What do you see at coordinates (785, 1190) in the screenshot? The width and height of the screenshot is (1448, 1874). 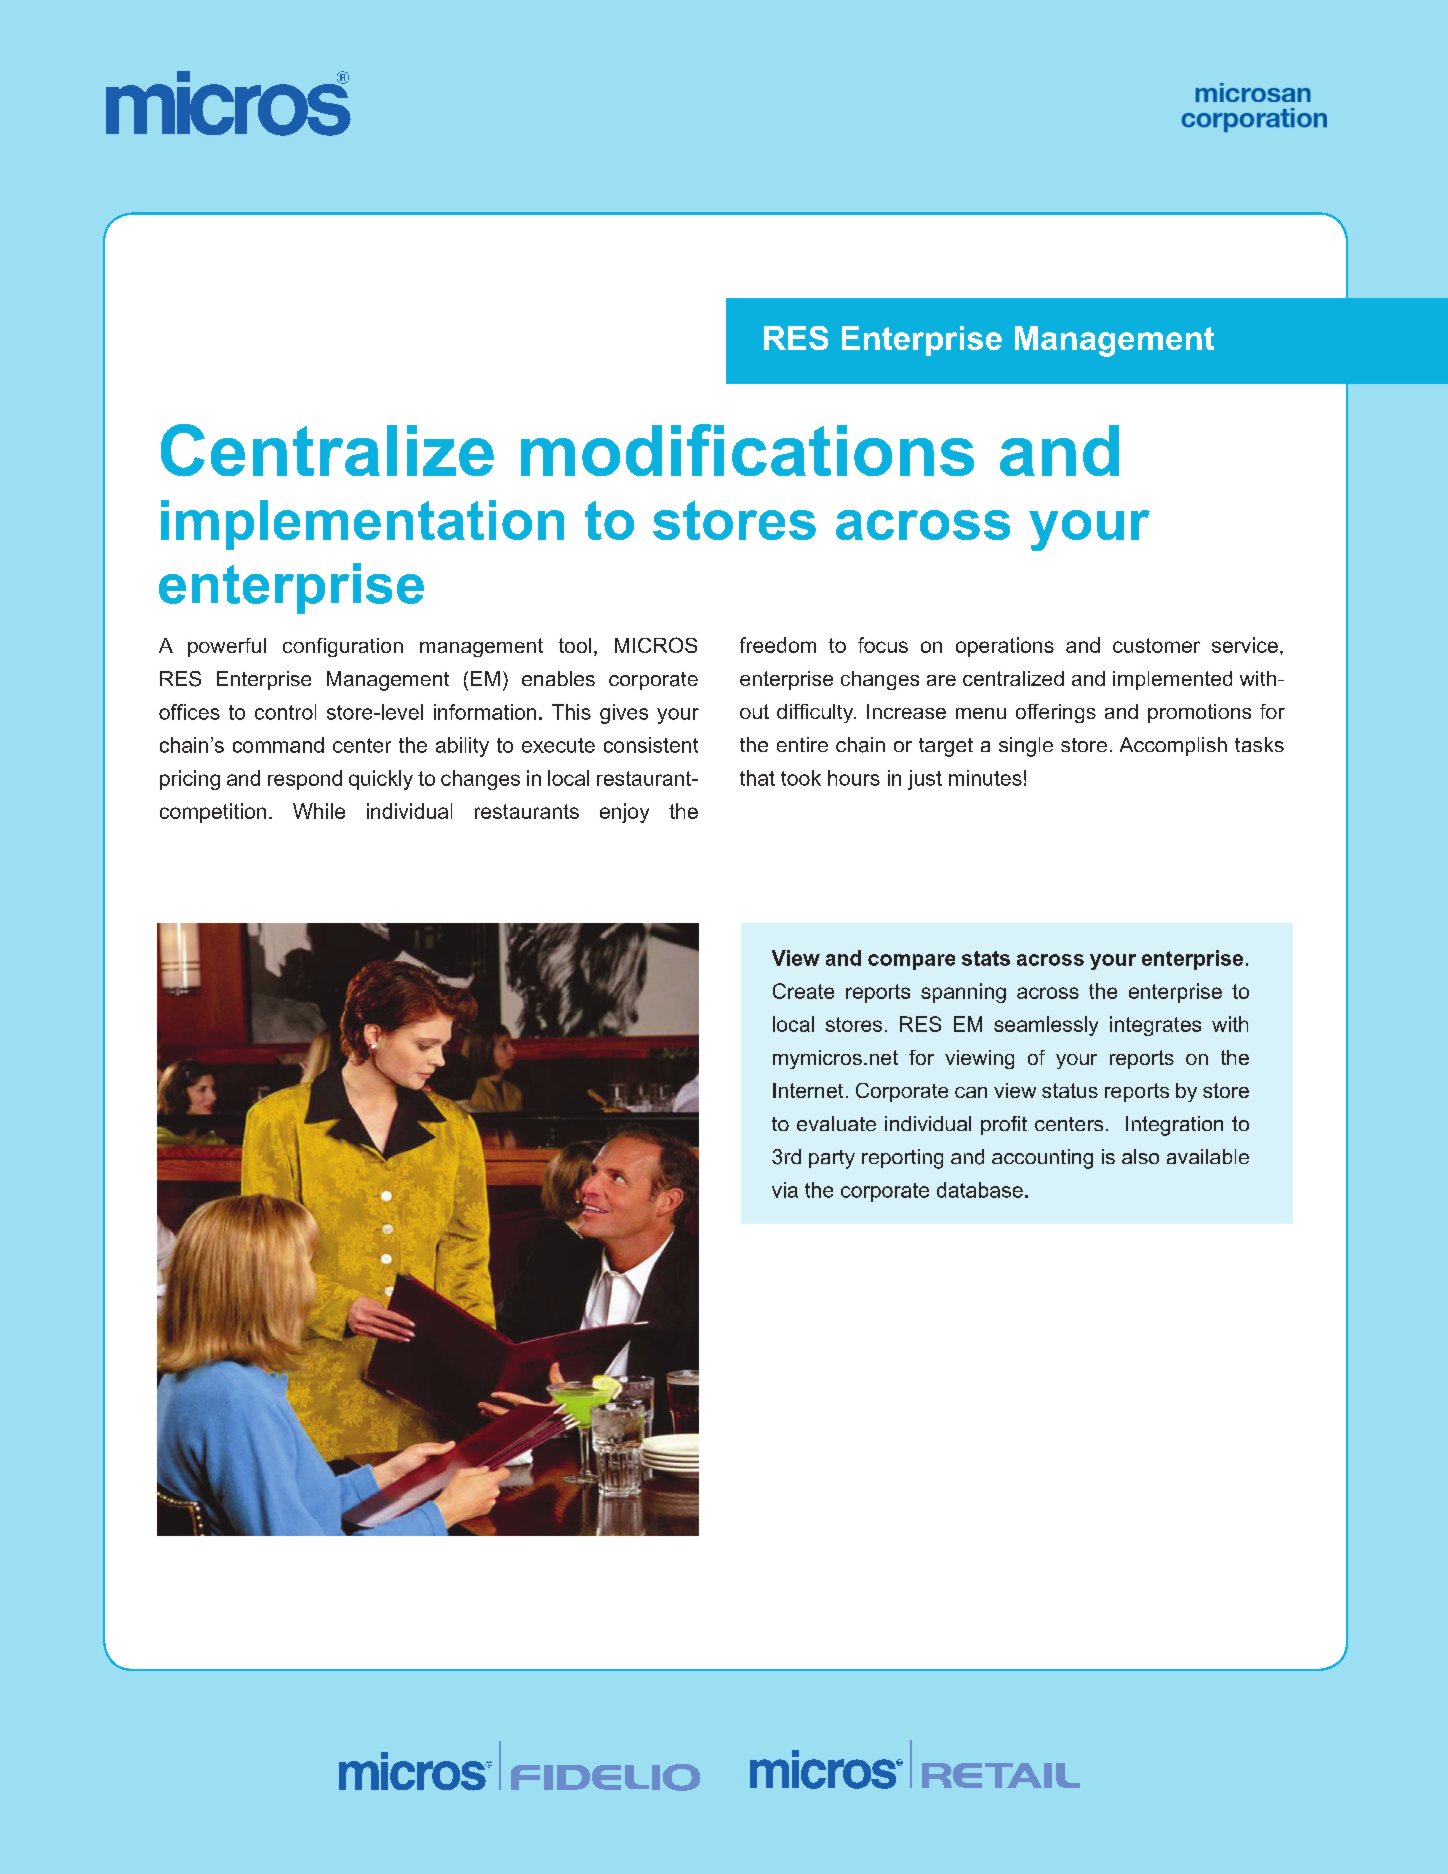 I see `via` at bounding box center [785, 1190].
